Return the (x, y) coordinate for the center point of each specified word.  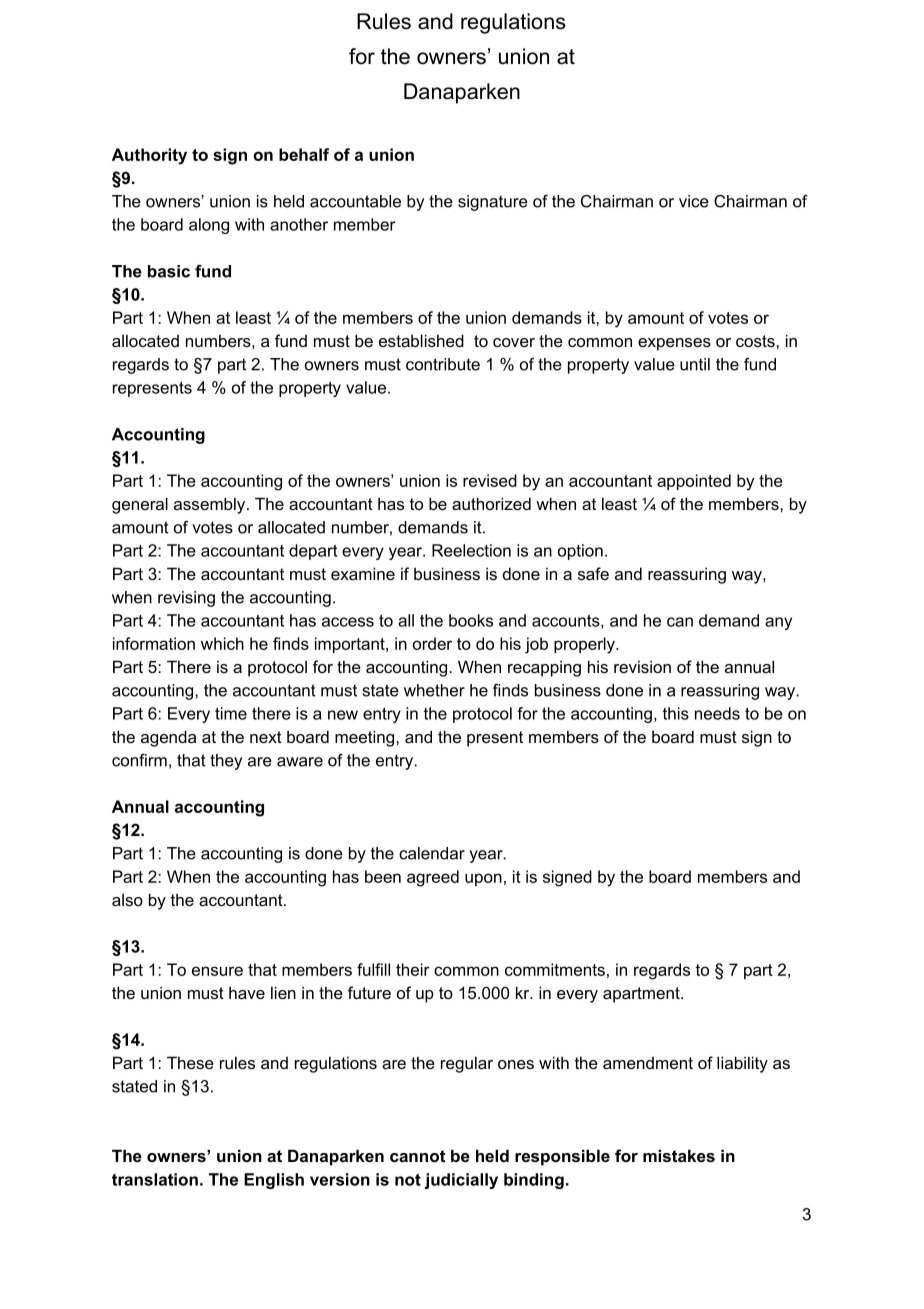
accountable (355, 201)
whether (434, 690)
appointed (694, 482)
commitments (555, 969)
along (209, 226)
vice (694, 201)
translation (155, 1179)
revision (642, 666)
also (127, 900)
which (222, 643)
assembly (211, 505)
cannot (417, 1156)
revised (490, 480)
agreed (433, 878)
